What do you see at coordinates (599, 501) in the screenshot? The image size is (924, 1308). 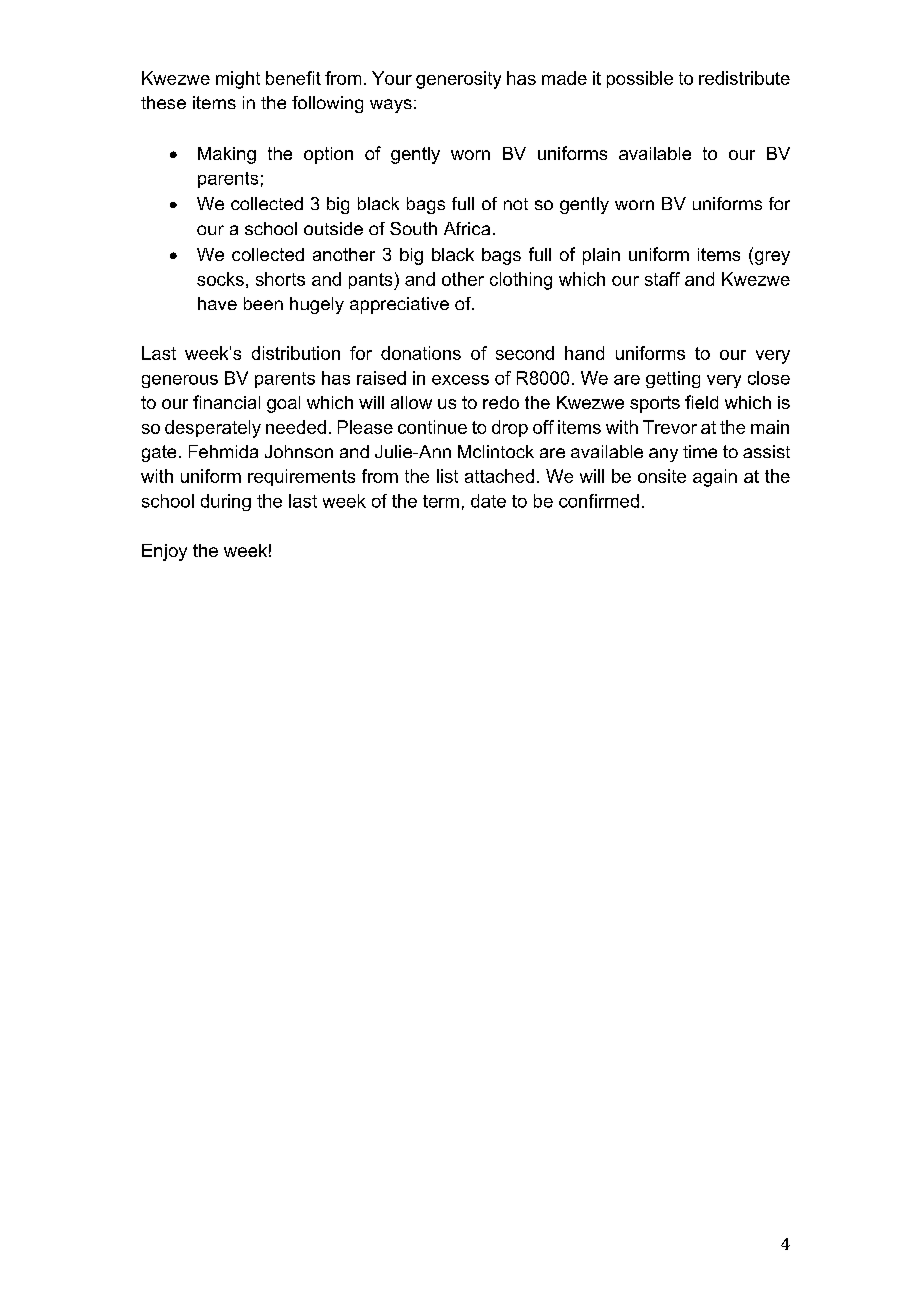 I see `confirmed` at bounding box center [599, 501].
